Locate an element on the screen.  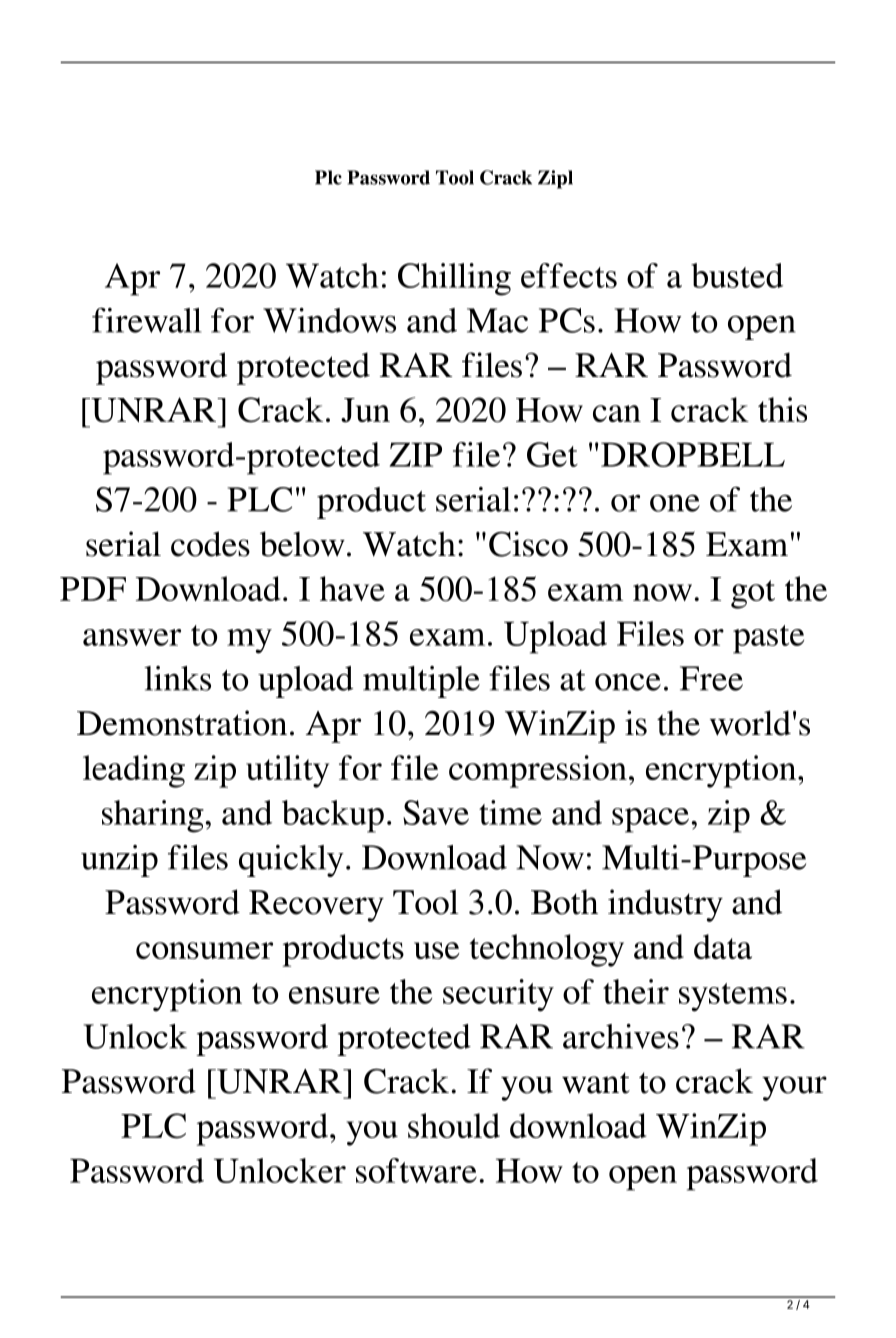
Demonstration is located at coordinates (182, 723).
